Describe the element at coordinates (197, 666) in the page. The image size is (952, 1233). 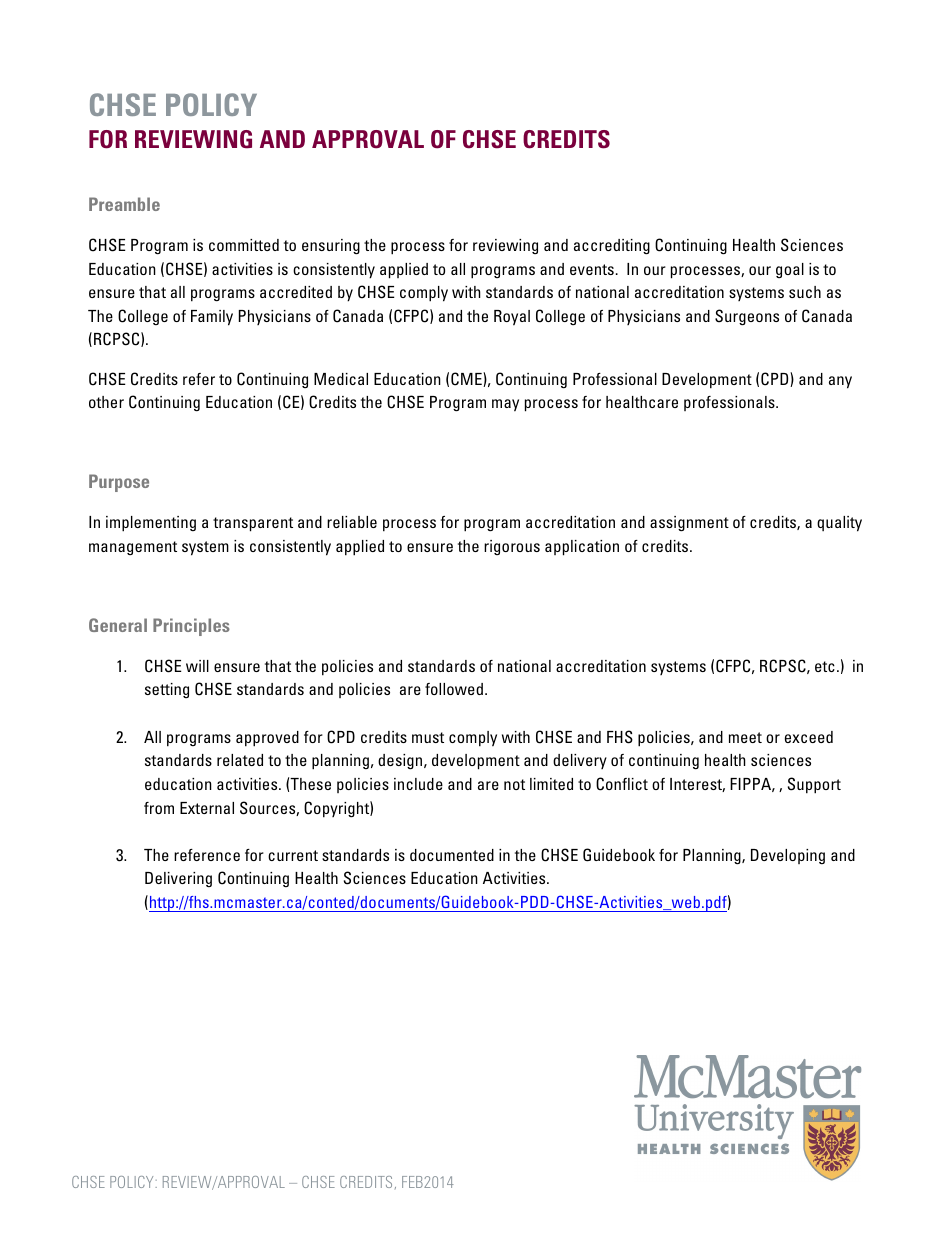
I see `will` at that location.
